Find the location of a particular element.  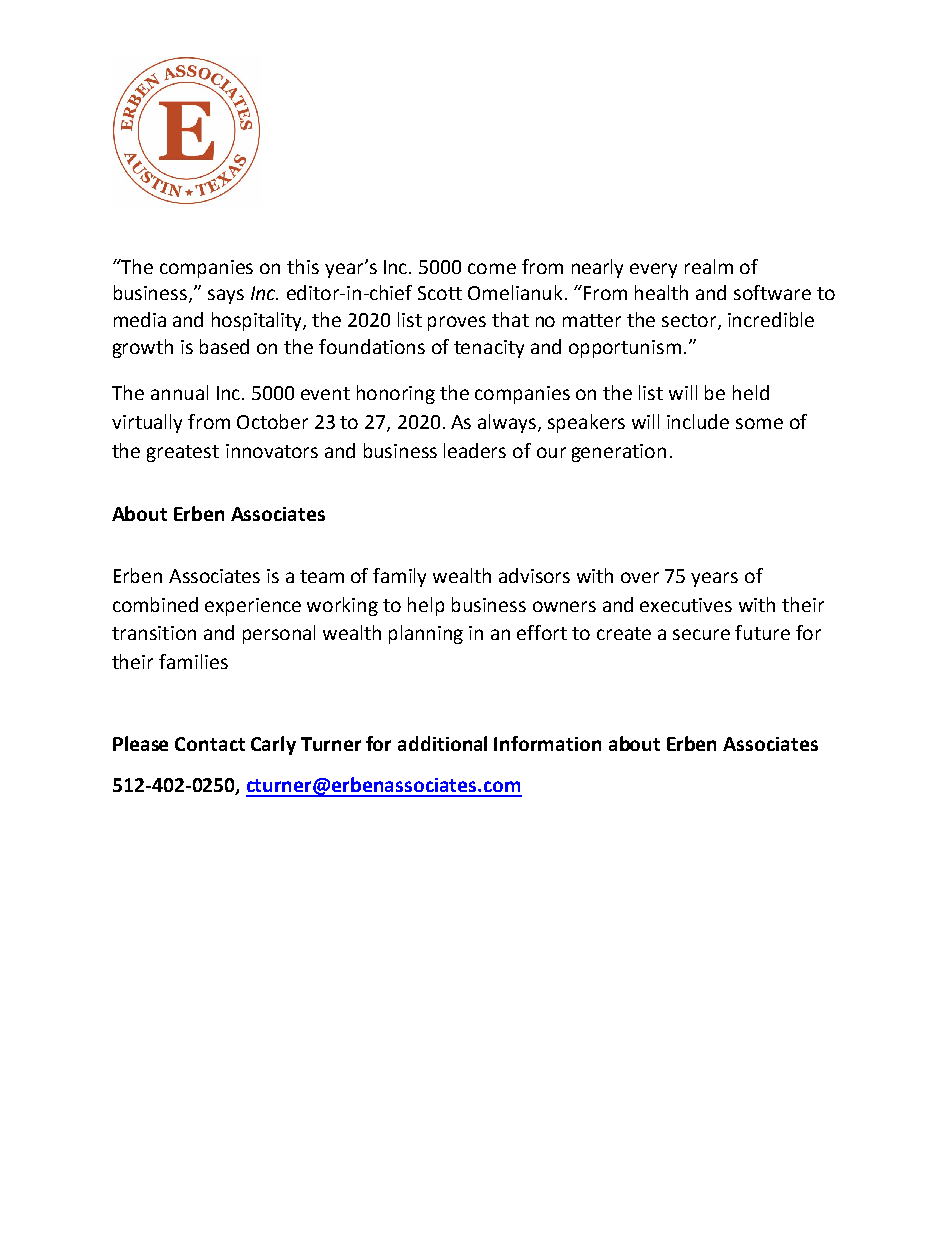

realm is located at coordinates (709, 266).
